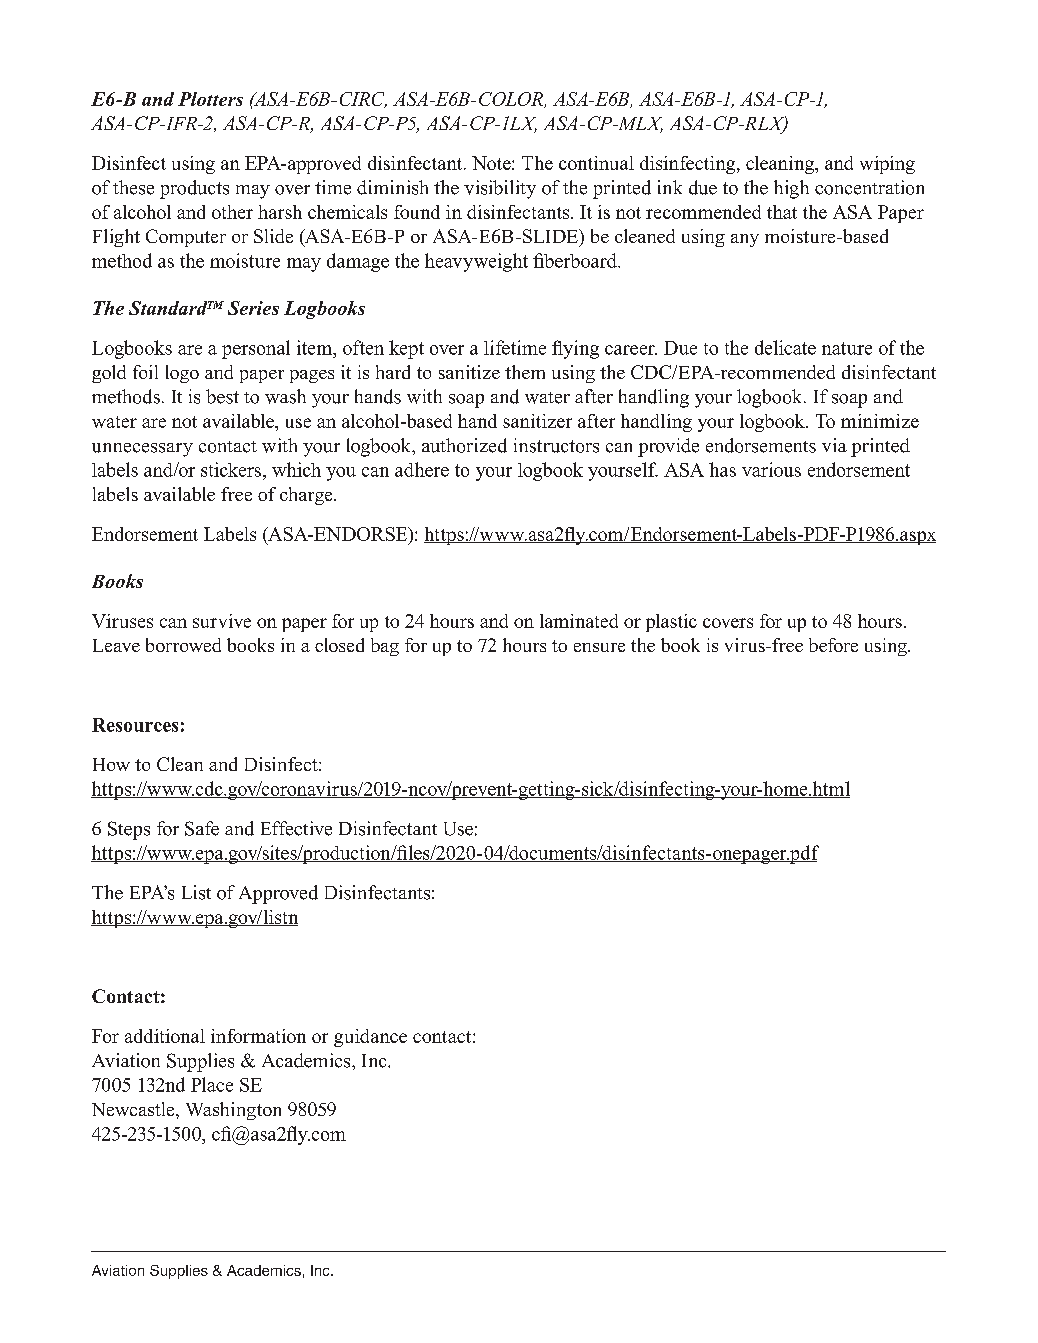 This screenshot has width=1038, height=1343. Describe the element at coordinates (370, 1038) in the screenshot. I see `guidance` at that location.
